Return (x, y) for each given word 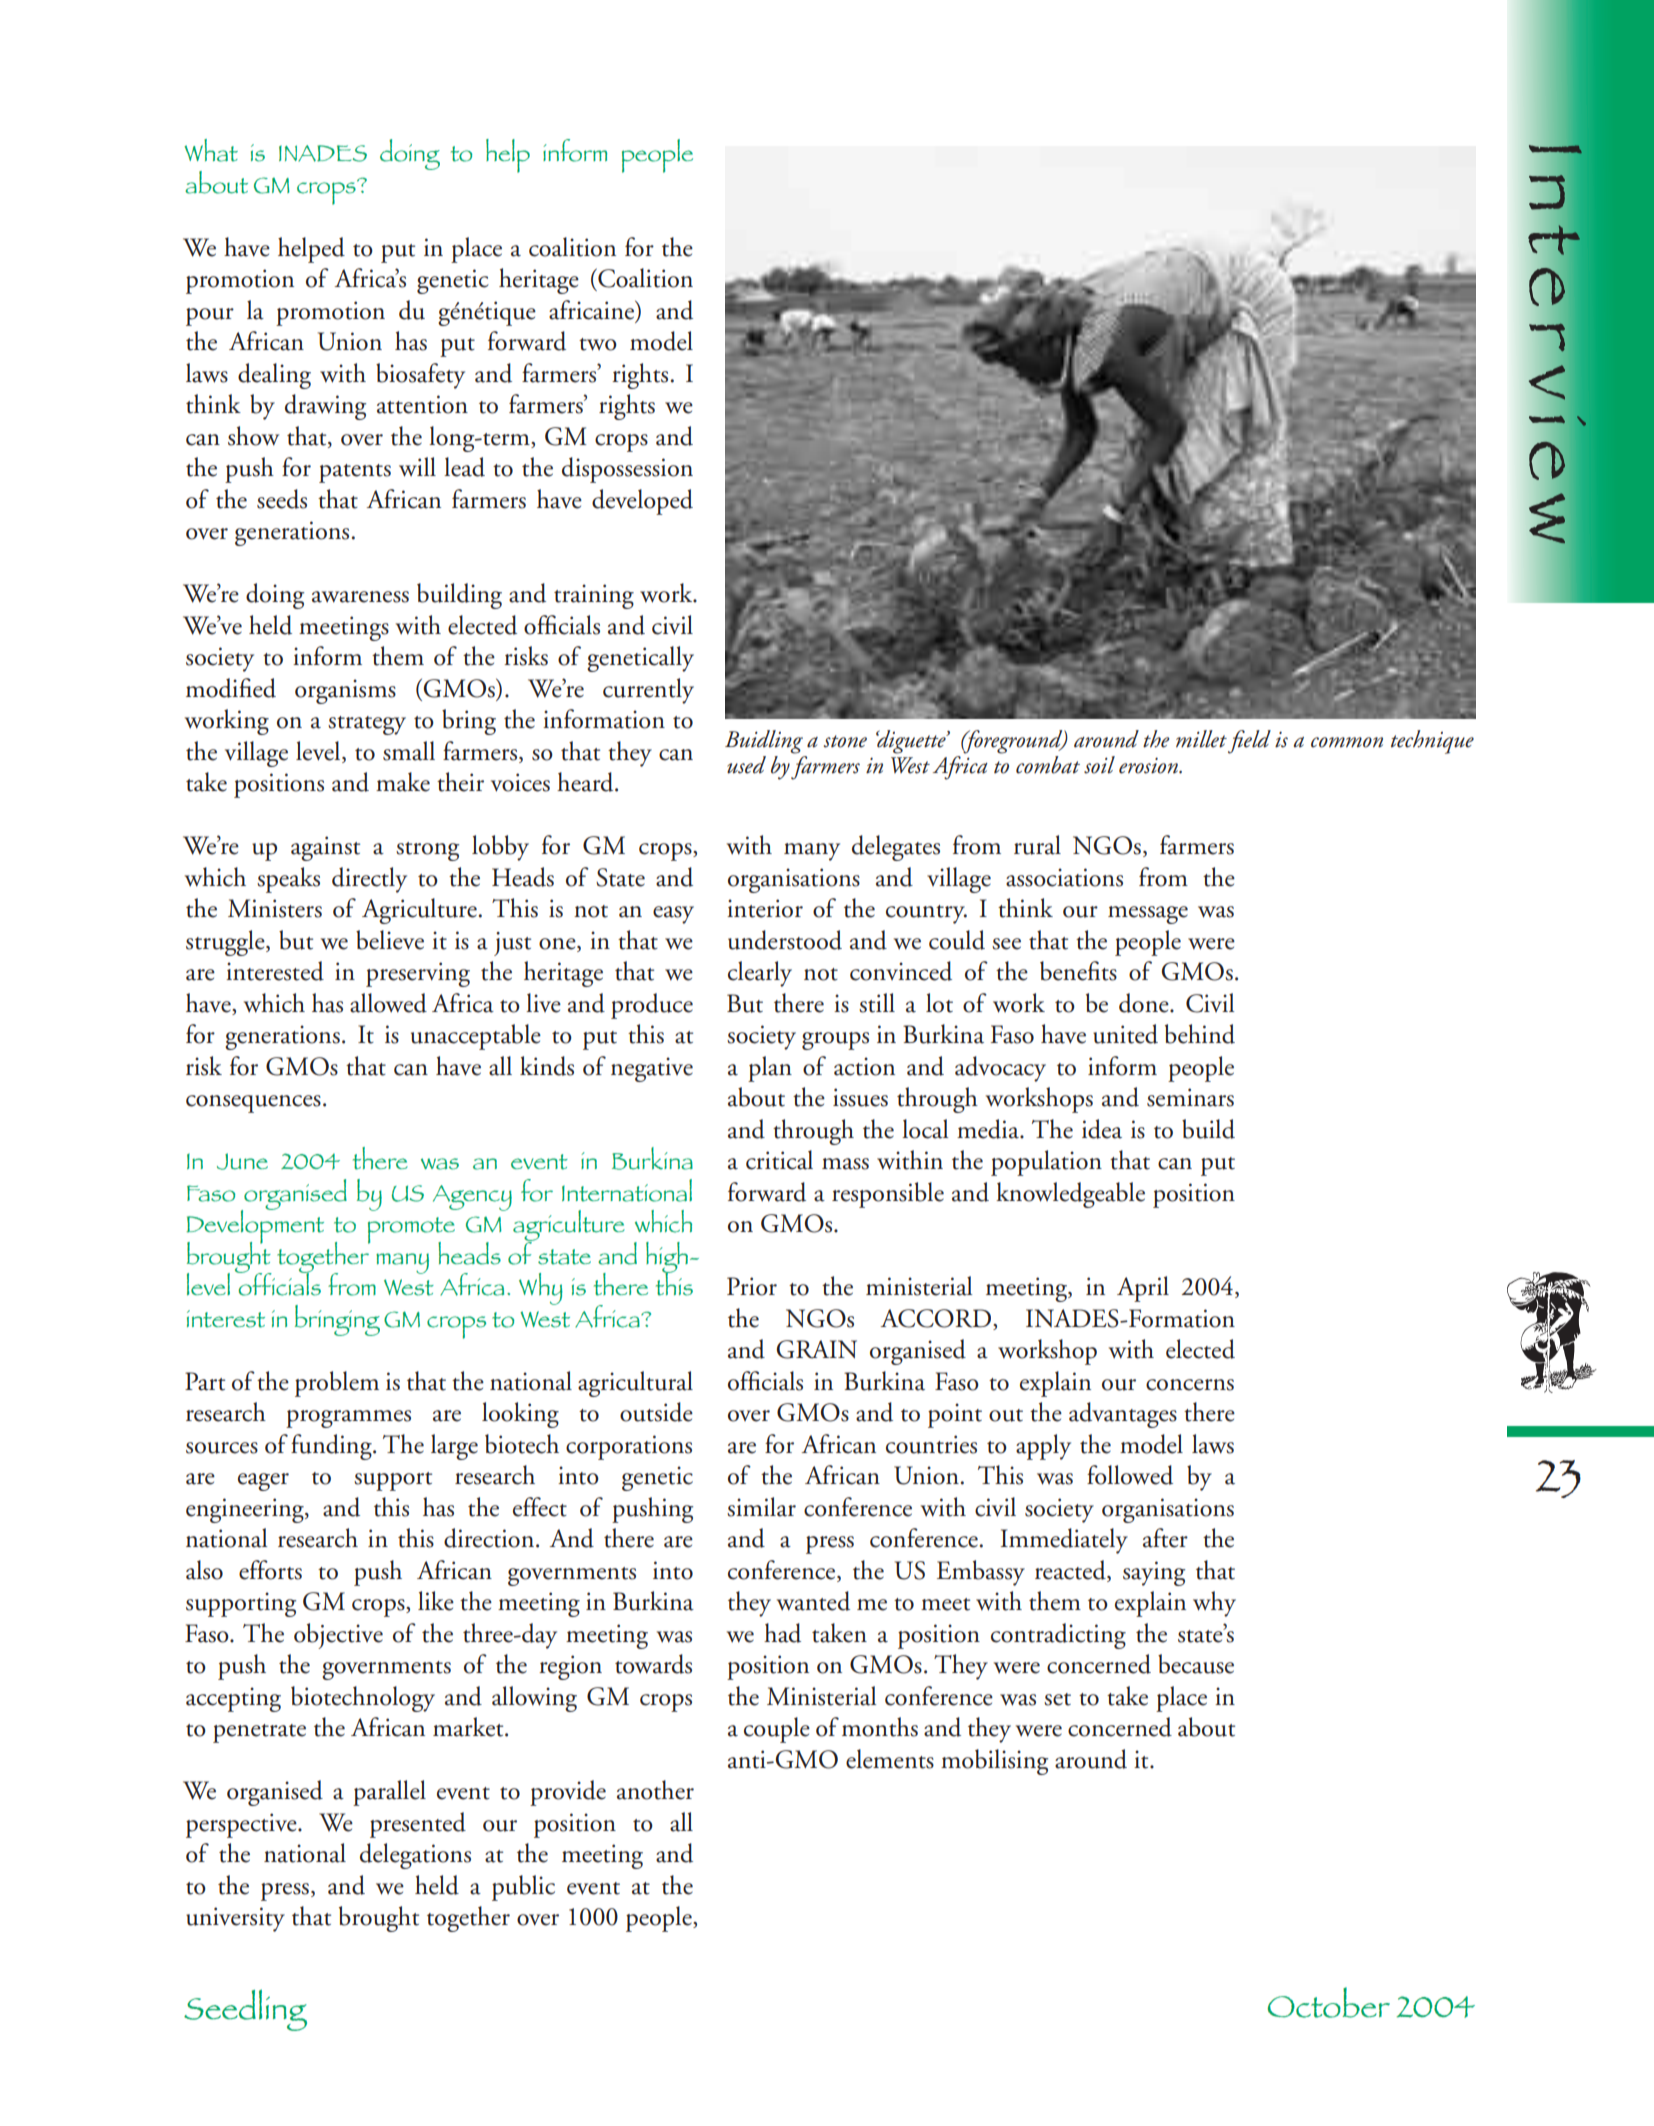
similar (761, 1507)
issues (860, 1097)
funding (332, 1447)
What (211, 150)
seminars (1190, 1097)
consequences (253, 1104)
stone (845, 741)
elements (890, 1759)
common (1347, 742)
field (1249, 742)
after (1165, 1538)
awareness (360, 597)
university (235, 1919)
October (1329, 2002)
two (598, 344)
